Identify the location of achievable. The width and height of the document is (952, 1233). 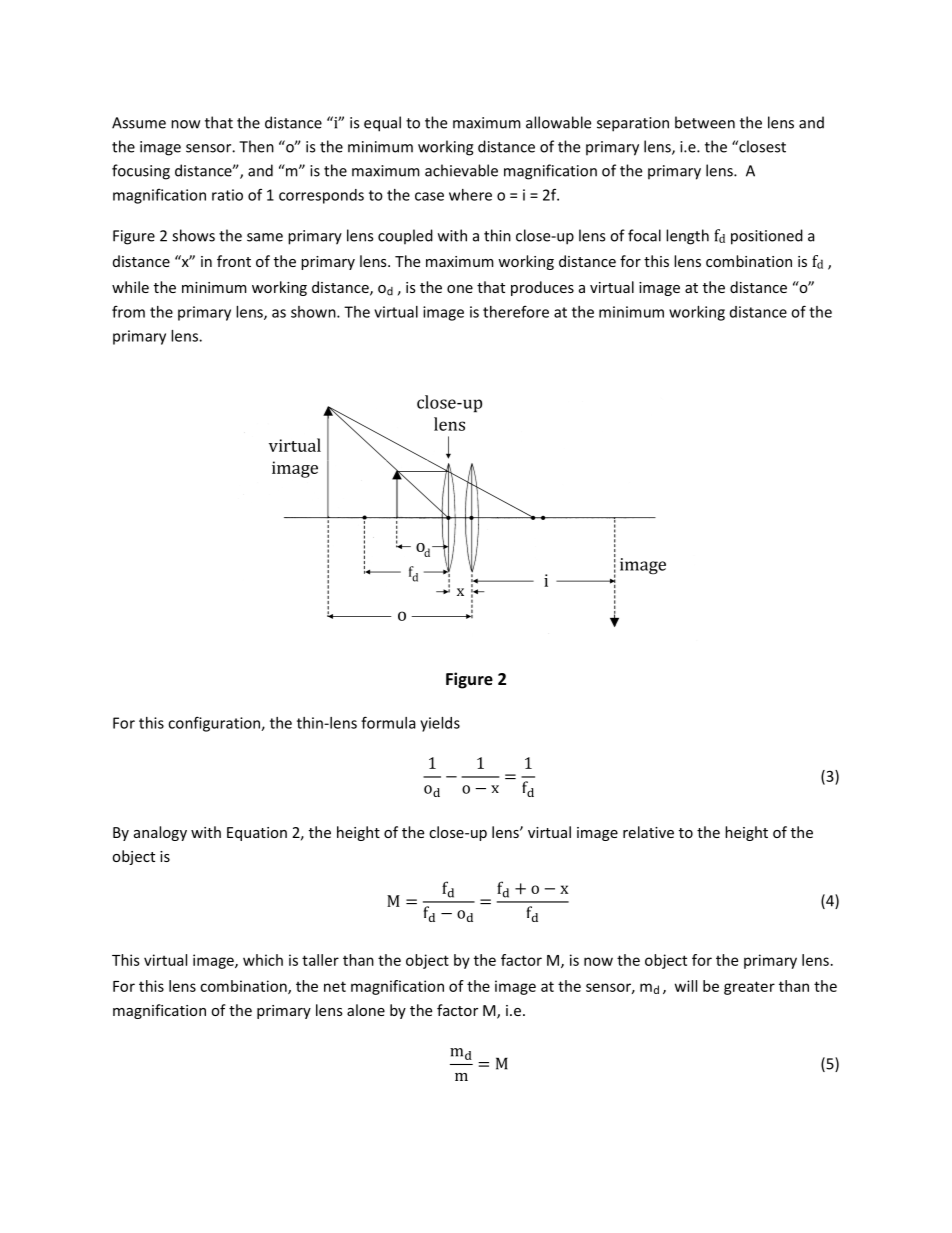
(461, 170).
